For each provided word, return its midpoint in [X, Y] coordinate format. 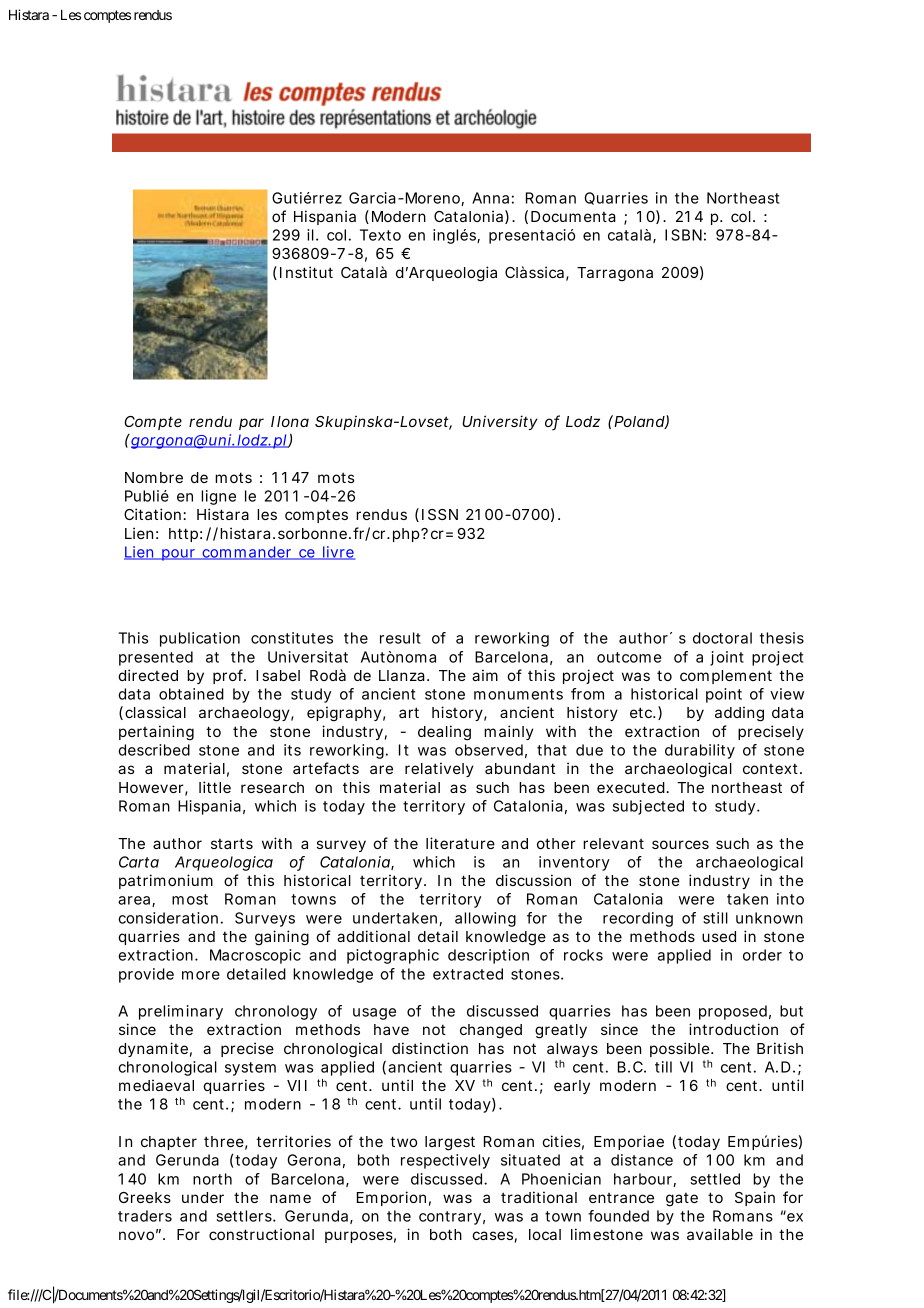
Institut [306, 272]
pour [179, 555]
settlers [245, 1216]
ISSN [440, 514]
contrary [450, 1218]
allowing [485, 919]
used [719, 936]
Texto [380, 235]
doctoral [722, 638]
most [190, 899]
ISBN [683, 235]
